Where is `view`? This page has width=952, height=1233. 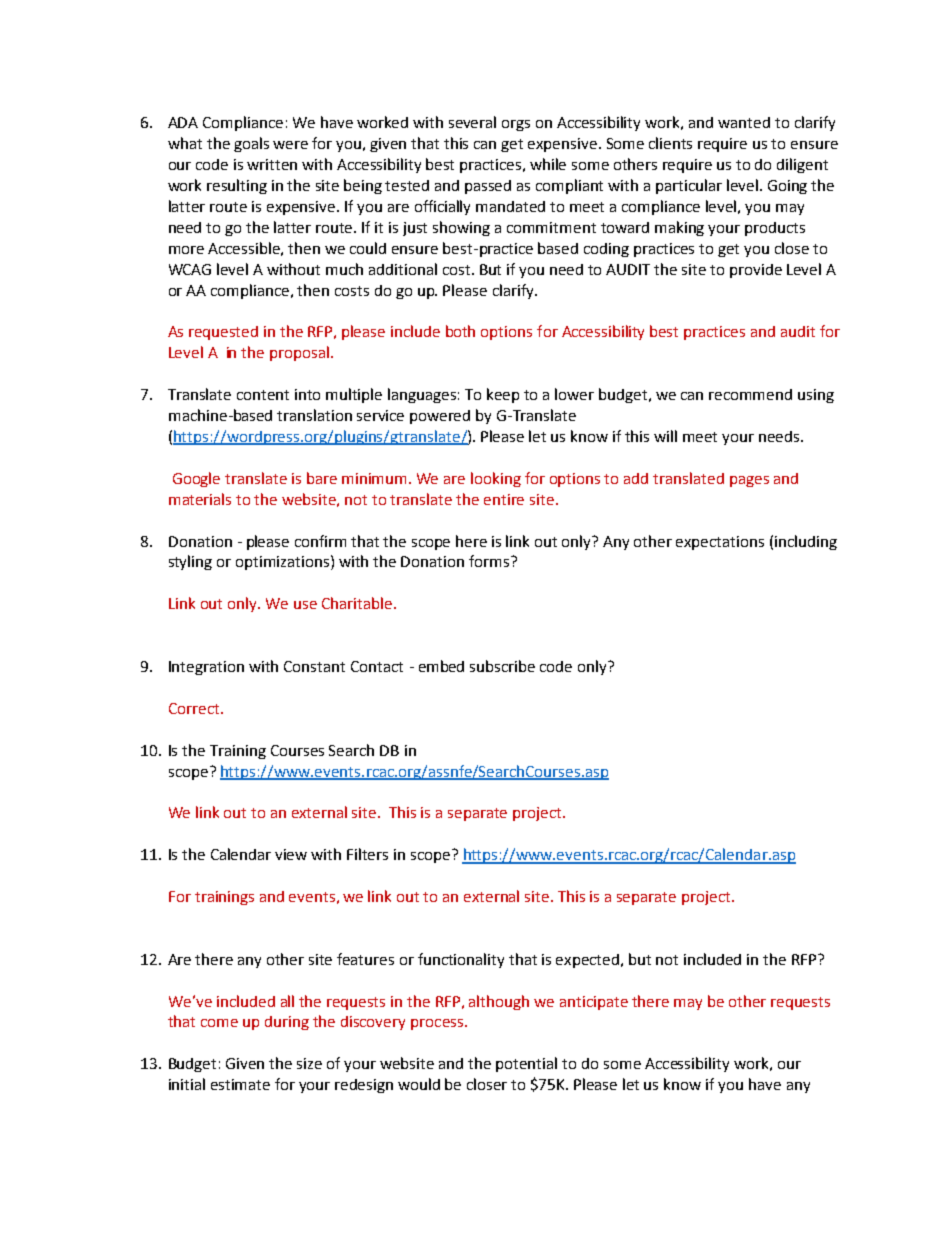 view is located at coordinates (291, 854).
